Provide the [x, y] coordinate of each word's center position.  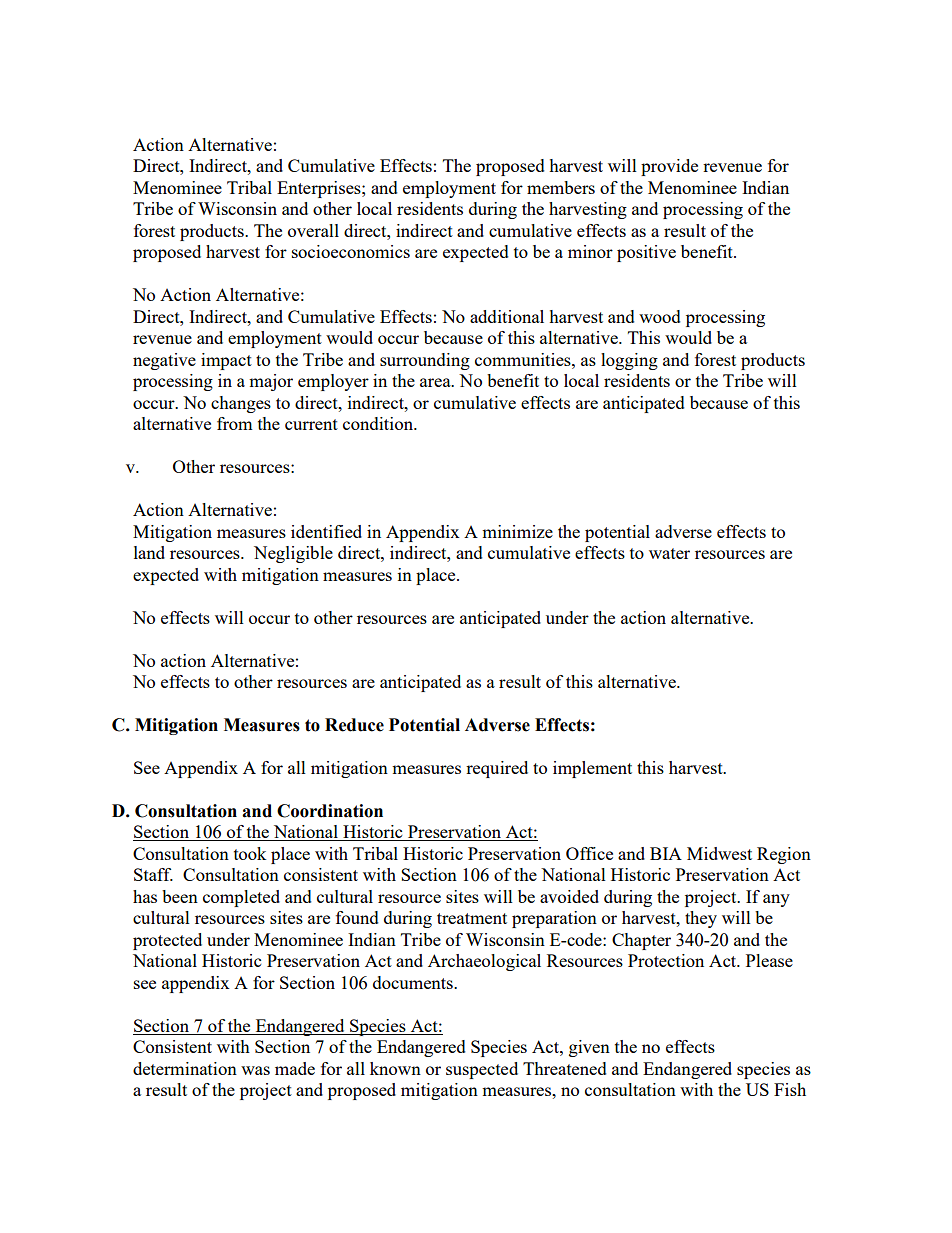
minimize [517, 531]
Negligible [293, 554]
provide [669, 167]
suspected [482, 1070]
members [561, 187]
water [669, 553]
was [255, 1070]
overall [313, 230]
